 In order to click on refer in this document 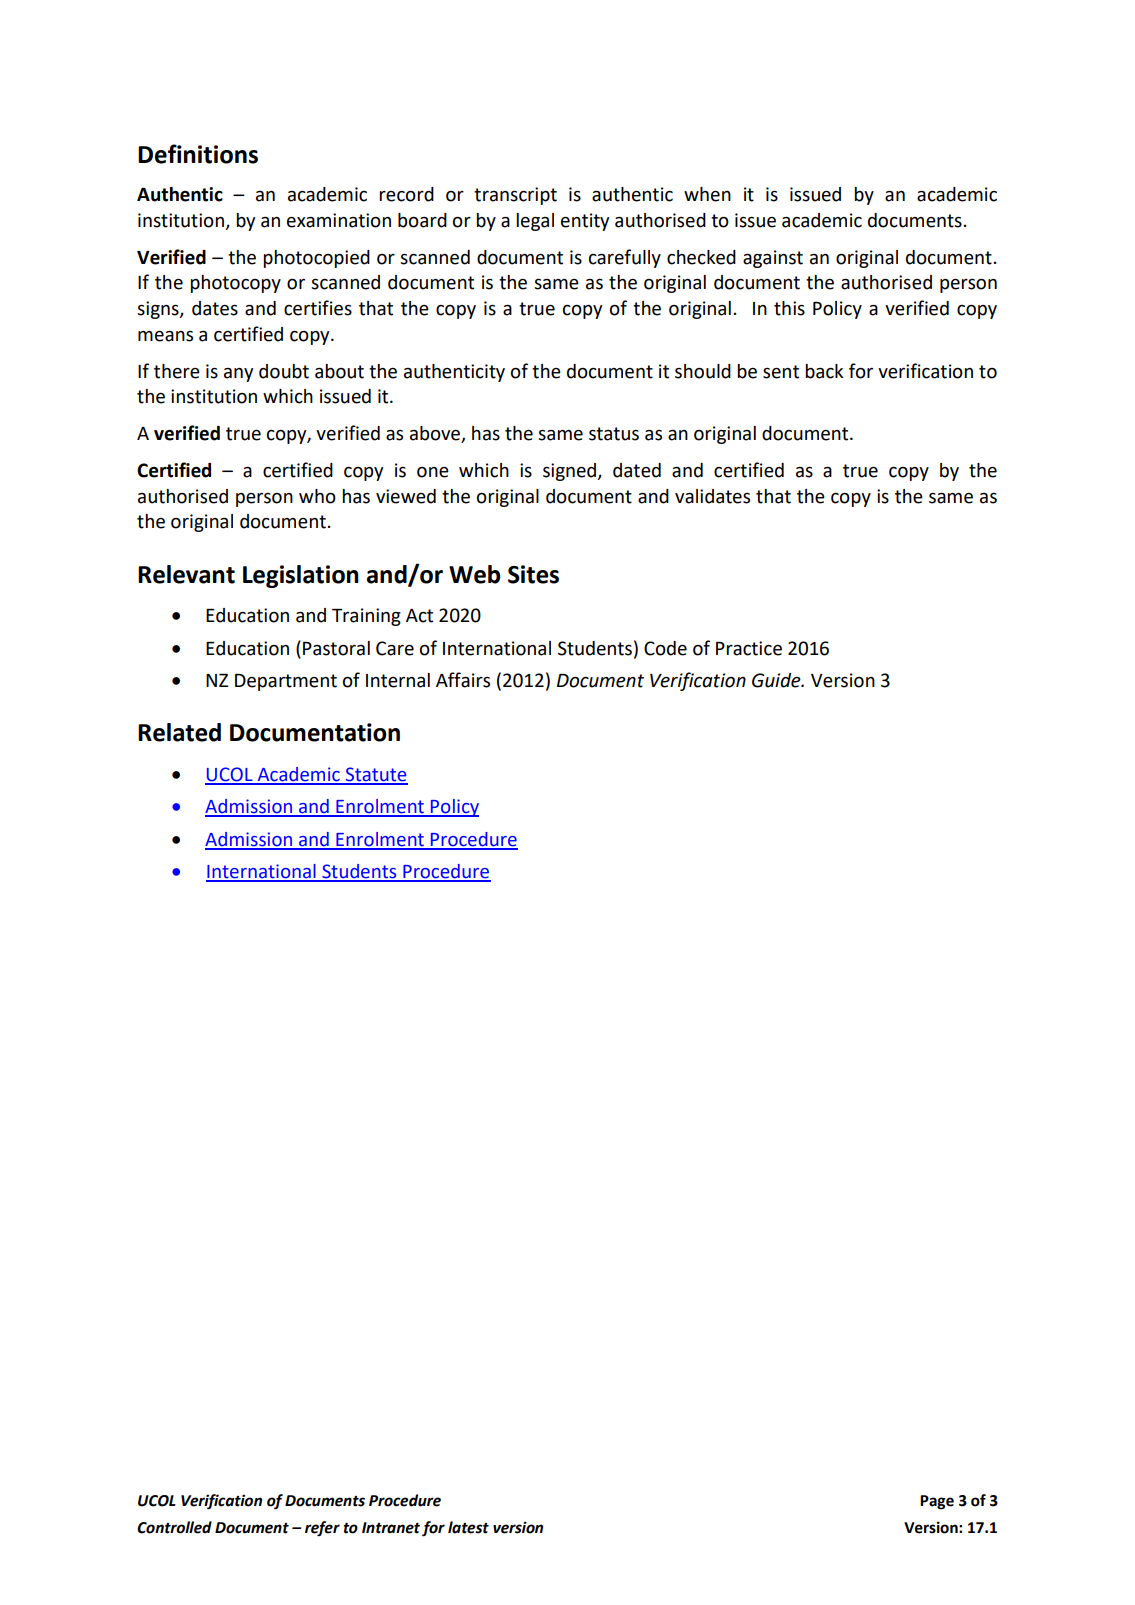, I will do `click(322, 1529)`.
